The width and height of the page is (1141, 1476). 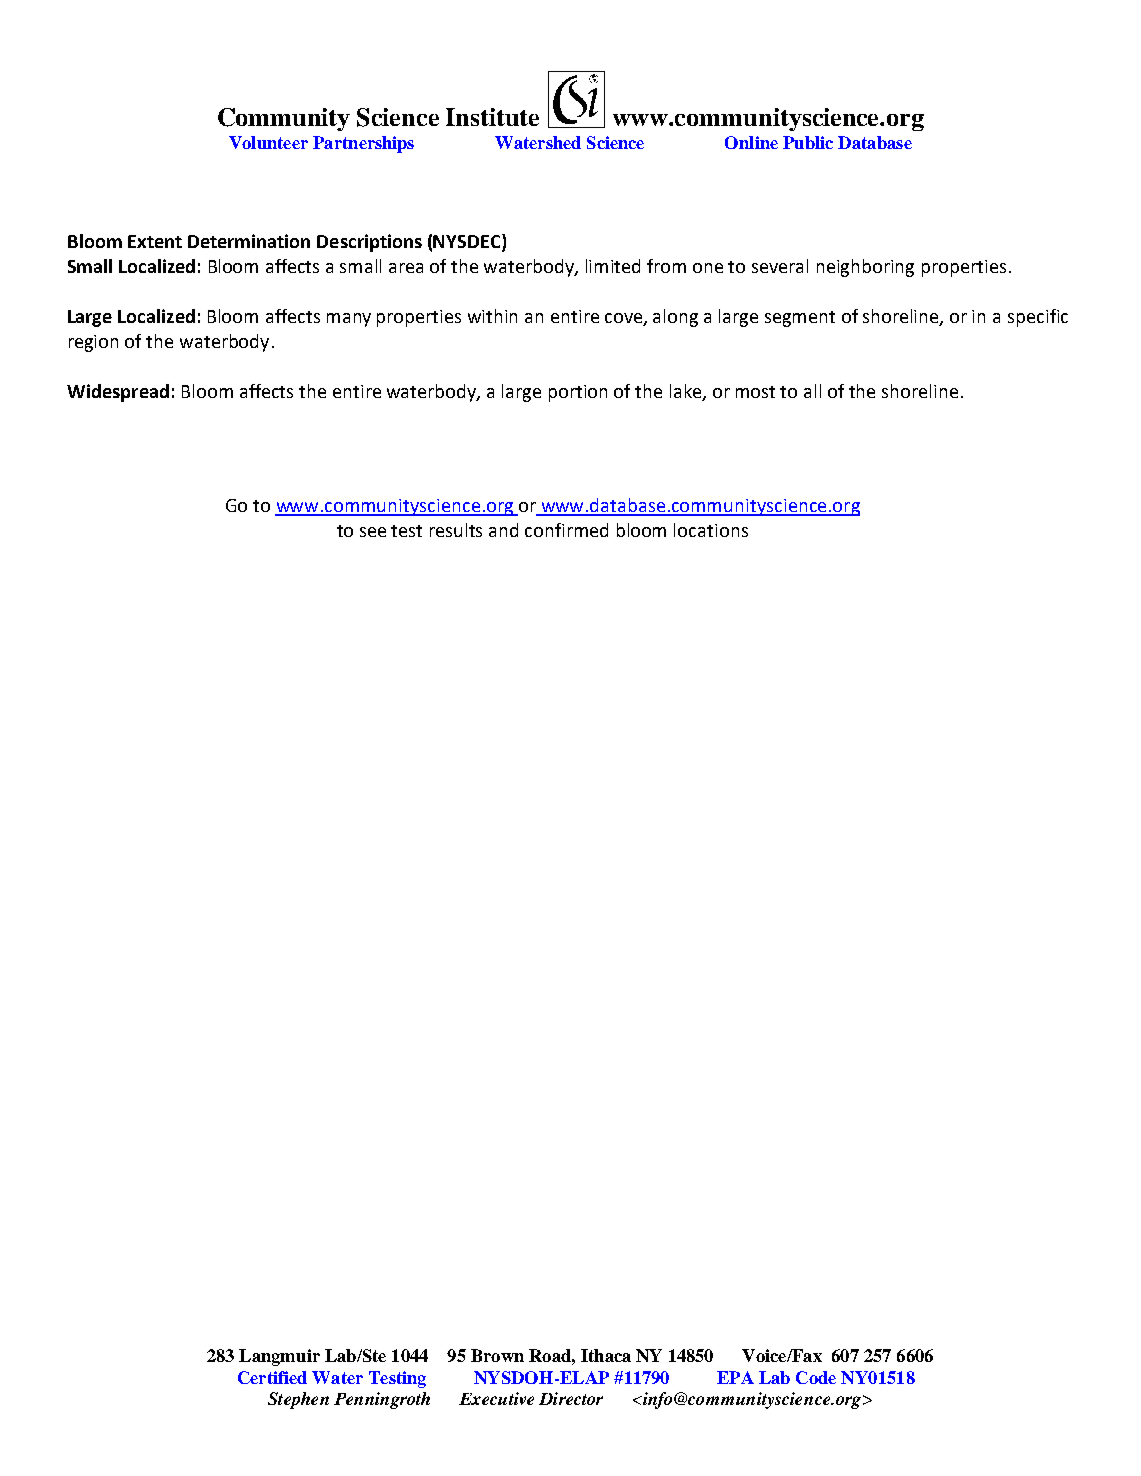 I want to click on locations, so click(x=711, y=530).
